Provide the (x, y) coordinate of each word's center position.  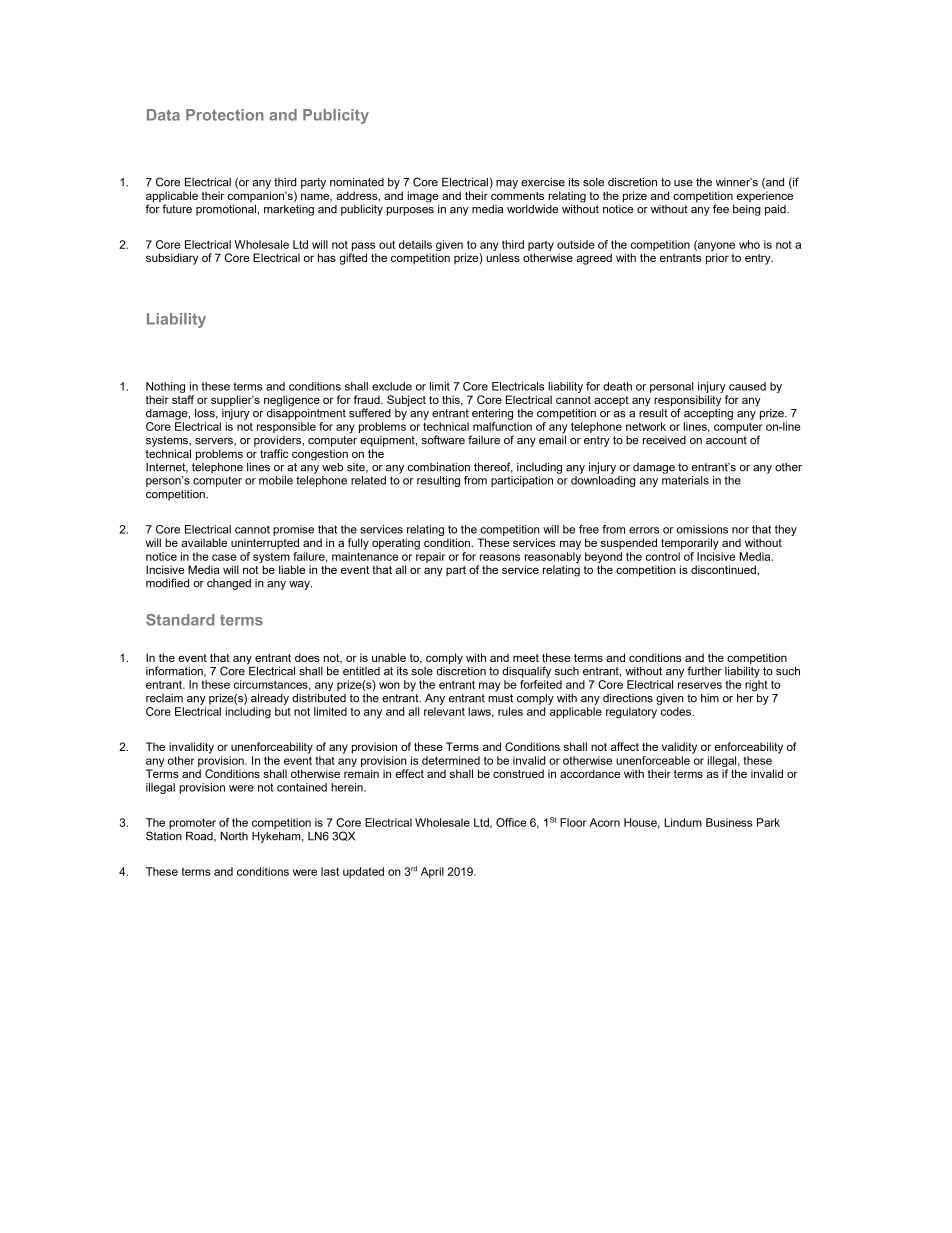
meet (526, 658)
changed (229, 584)
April (432, 872)
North (234, 836)
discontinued (724, 569)
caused (747, 386)
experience (765, 196)
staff (183, 399)
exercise (543, 182)
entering (492, 414)
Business (729, 822)
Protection (225, 115)
